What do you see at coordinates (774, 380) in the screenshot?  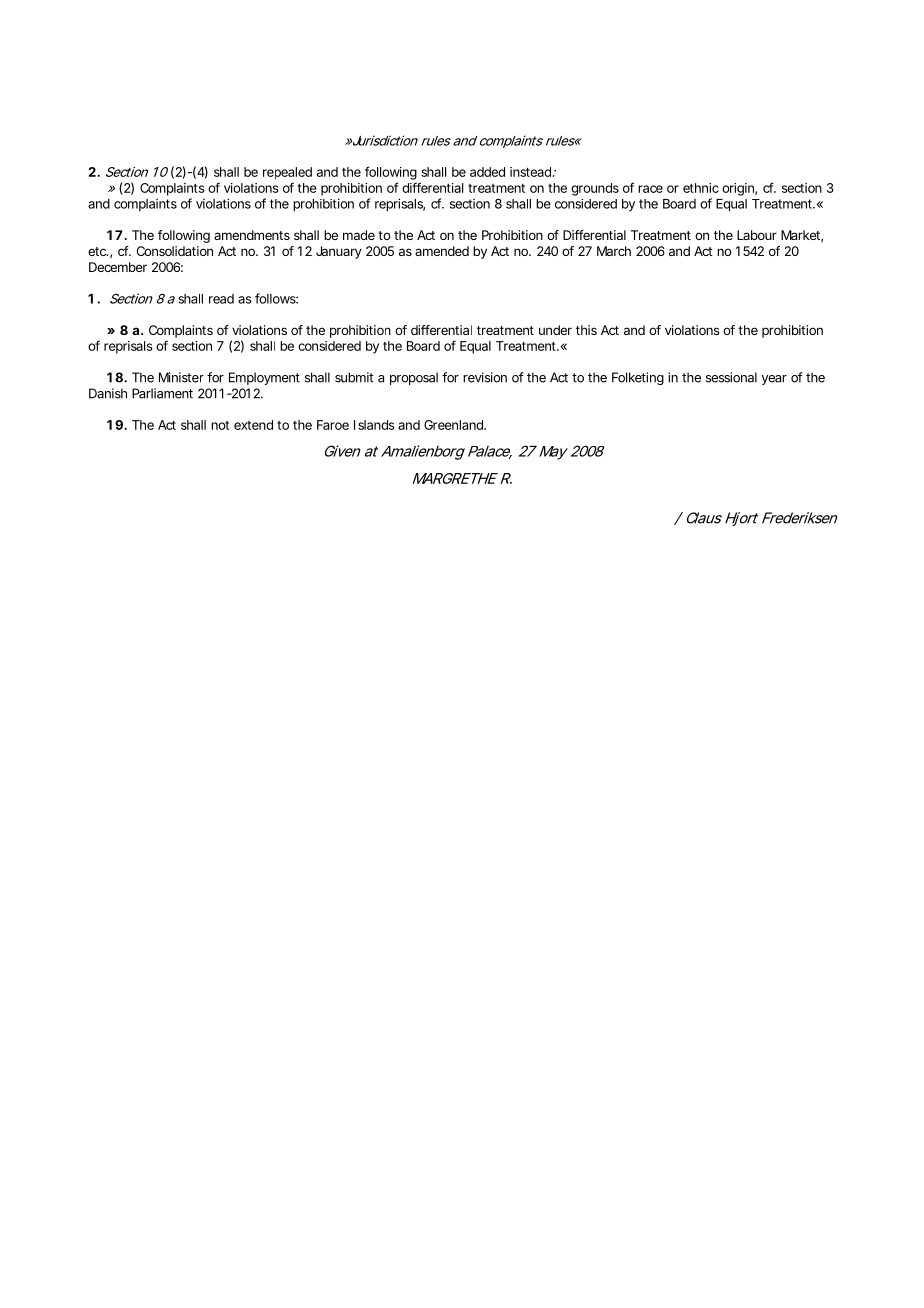 I see `year` at bounding box center [774, 380].
